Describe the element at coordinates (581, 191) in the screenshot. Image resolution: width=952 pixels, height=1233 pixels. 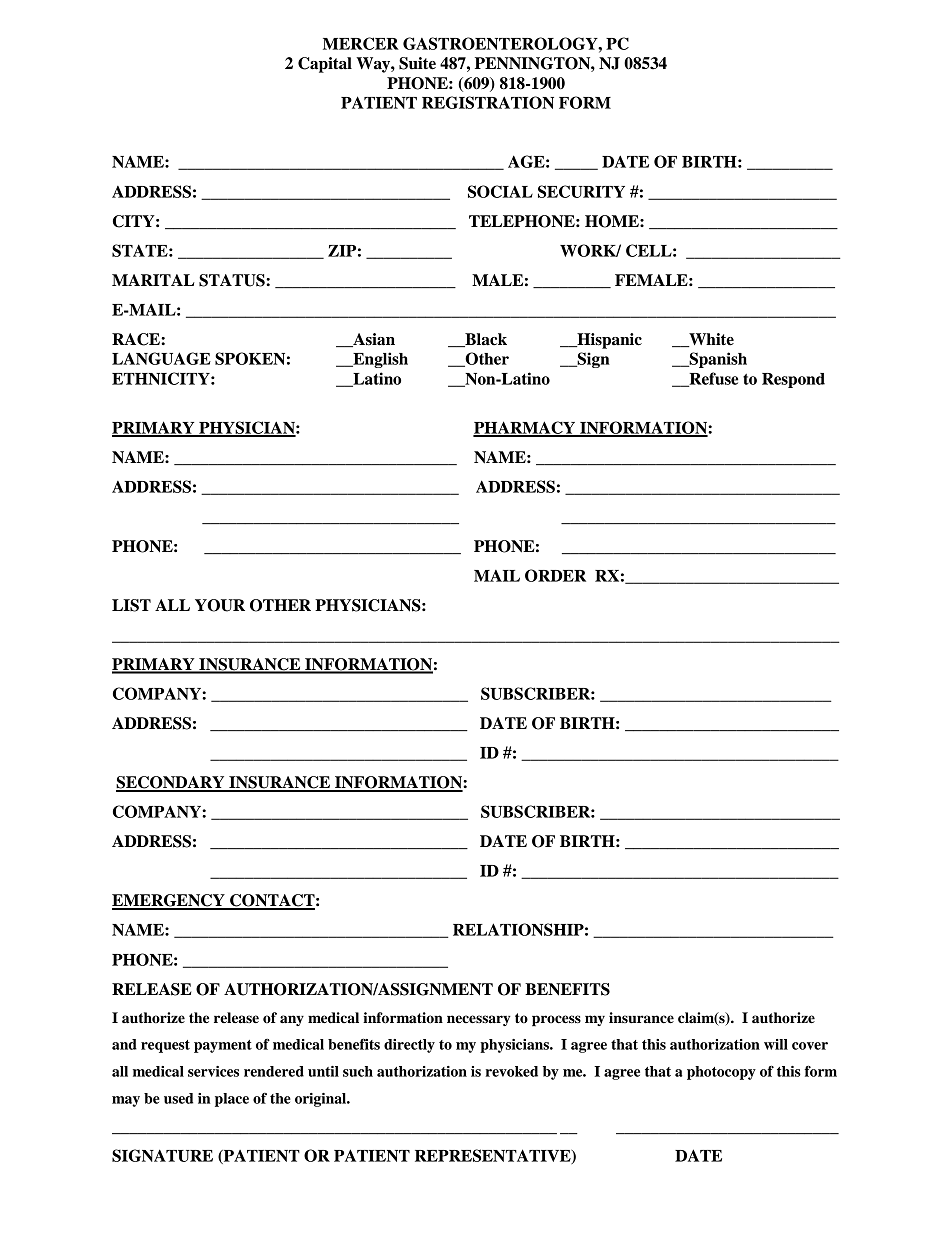
I see `SECURITY` at that location.
